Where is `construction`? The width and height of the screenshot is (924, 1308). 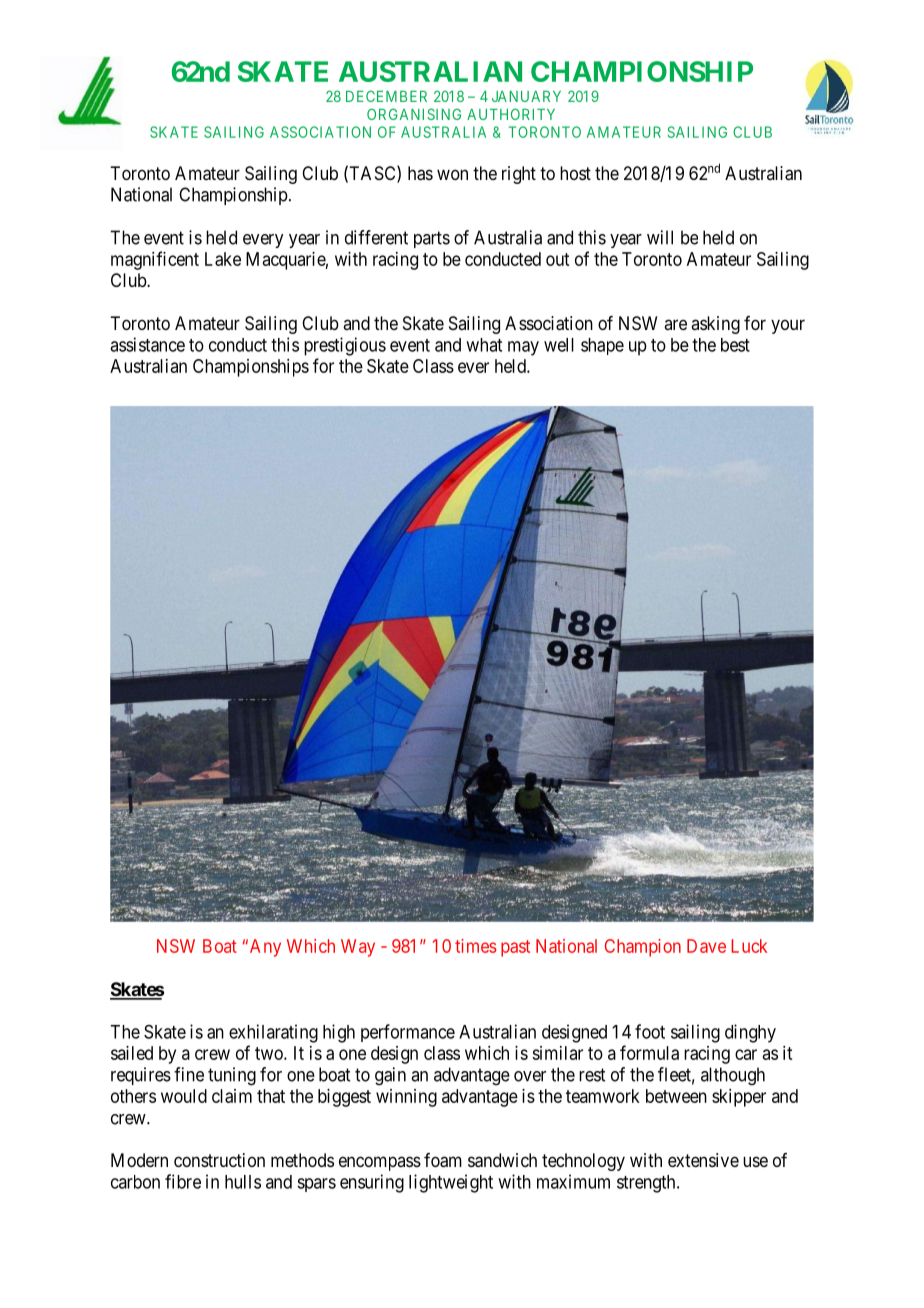 construction is located at coordinates (219, 1160).
